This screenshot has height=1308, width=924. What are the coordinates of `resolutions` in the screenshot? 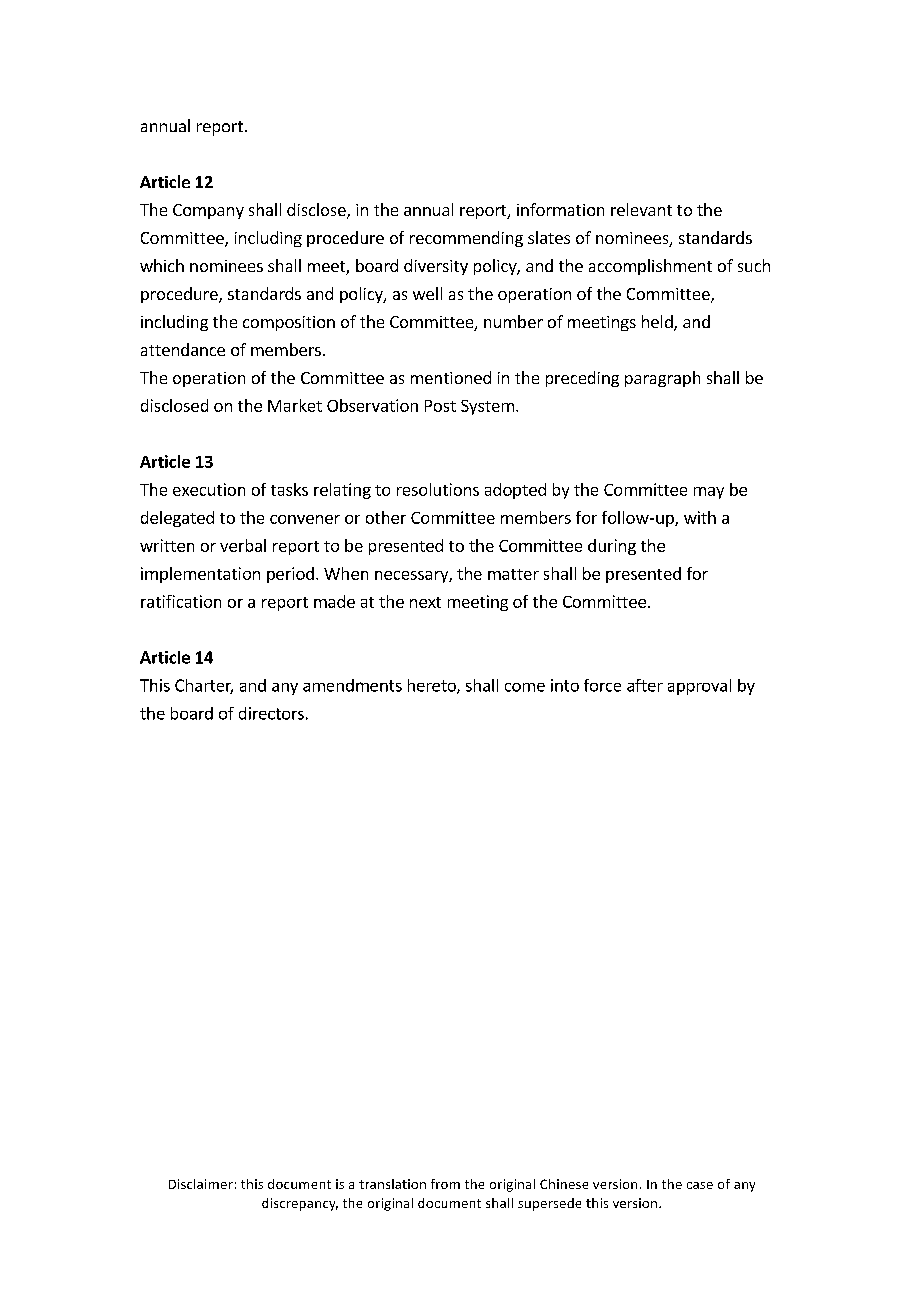 It's located at (438, 489).
